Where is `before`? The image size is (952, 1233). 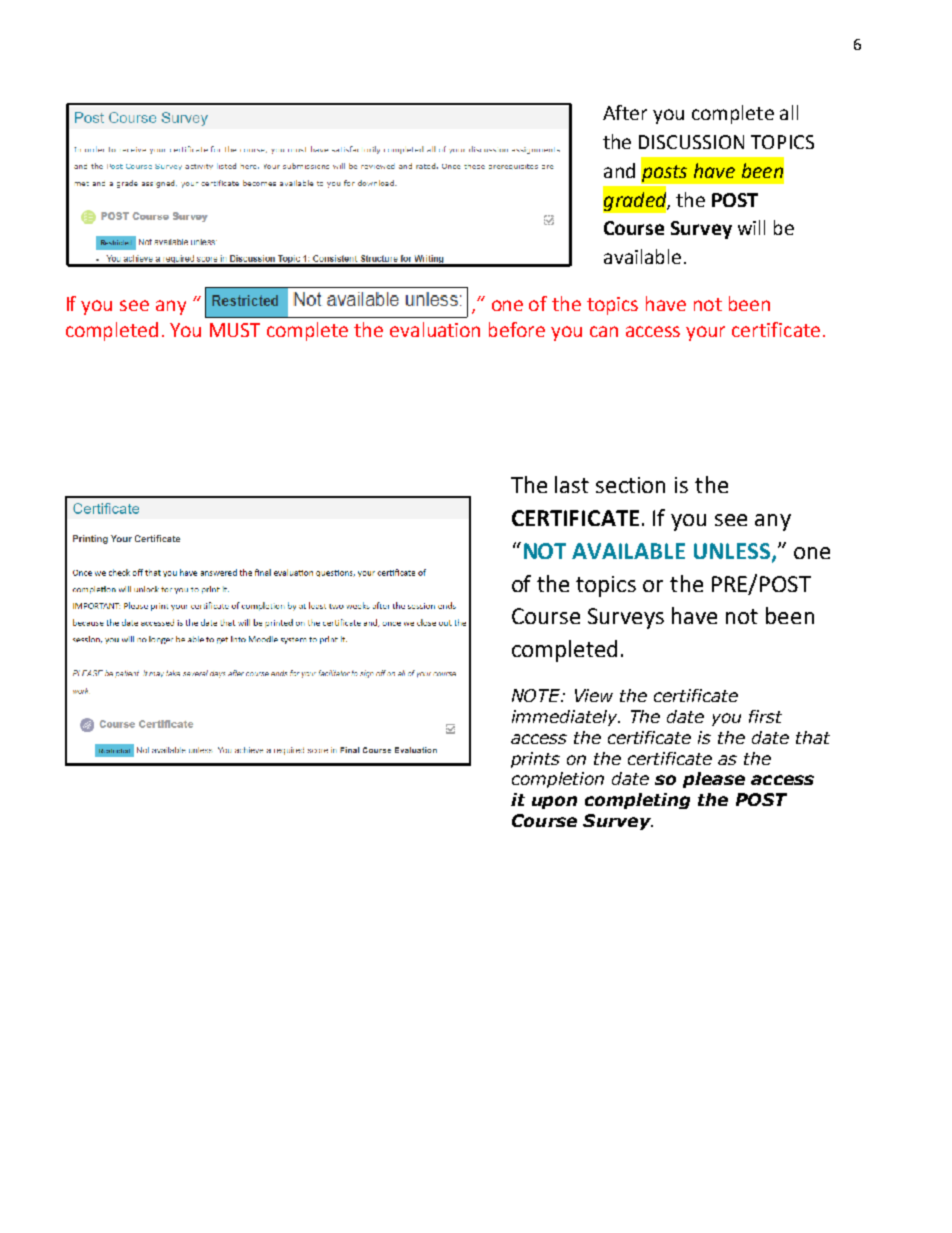 before is located at coordinates (517, 329).
